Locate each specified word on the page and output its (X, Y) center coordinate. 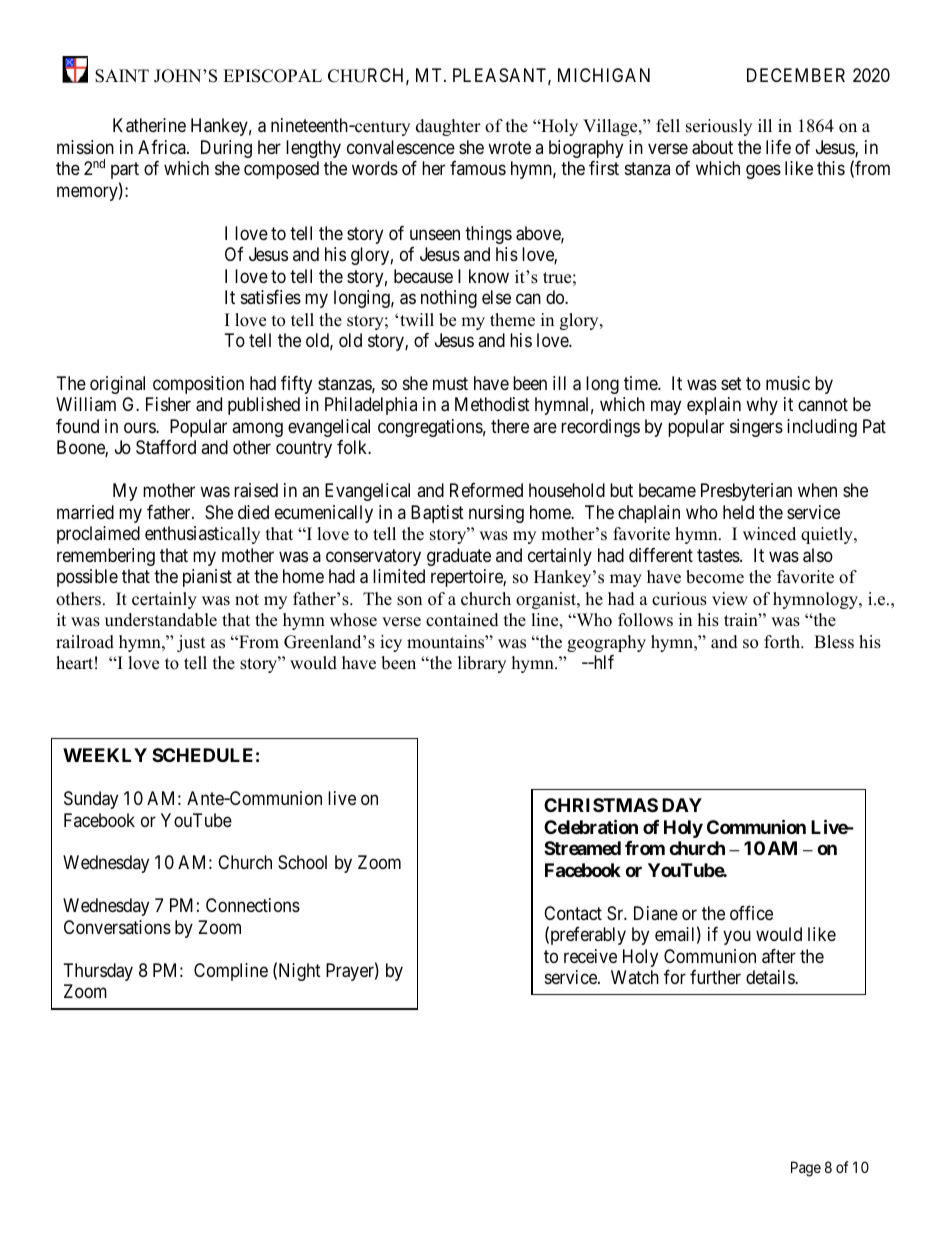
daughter (448, 127)
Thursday (98, 972)
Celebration (591, 826)
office (751, 913)
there (510, 426)
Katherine (149, 125)
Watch (635, 977)
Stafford (166, 447)
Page (806, 1169)
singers (756, 428)
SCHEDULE (202, 755)
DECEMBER (796, 75)
